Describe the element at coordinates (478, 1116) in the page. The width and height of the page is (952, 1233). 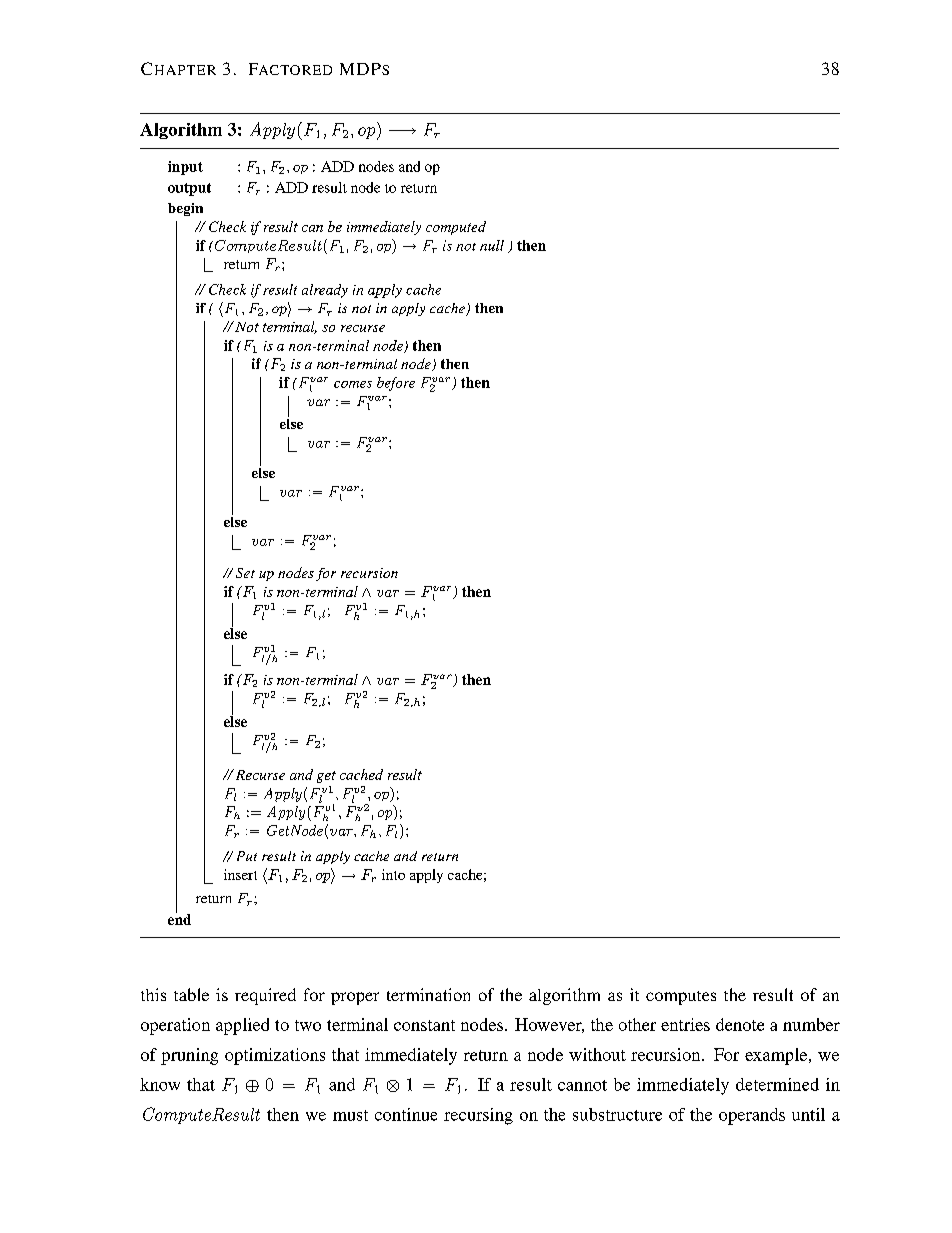
I see `recursing` at that location.
